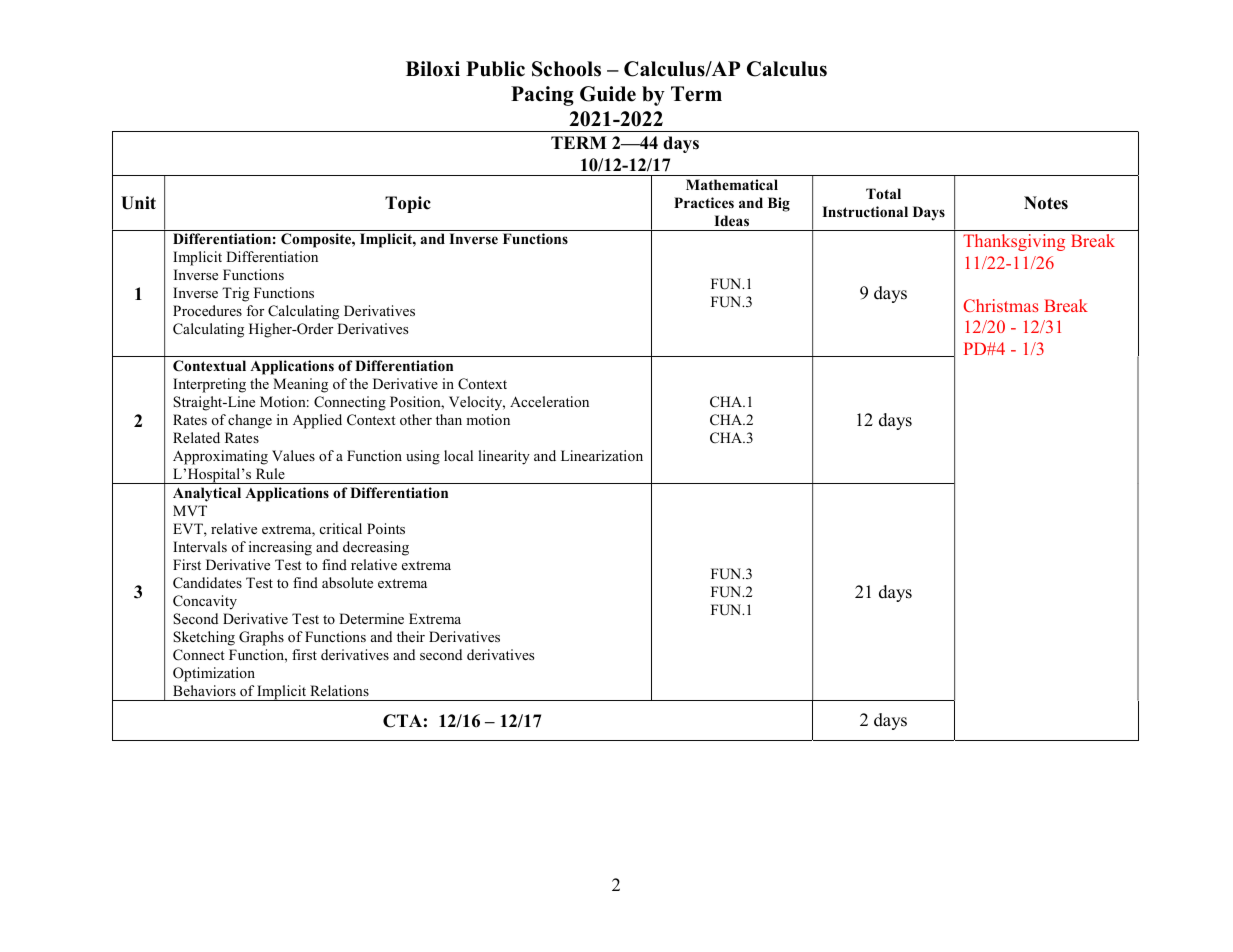 The width and height of the screenshot is (1233, 952). I want to click on Biloxi, so click(433, 69).
